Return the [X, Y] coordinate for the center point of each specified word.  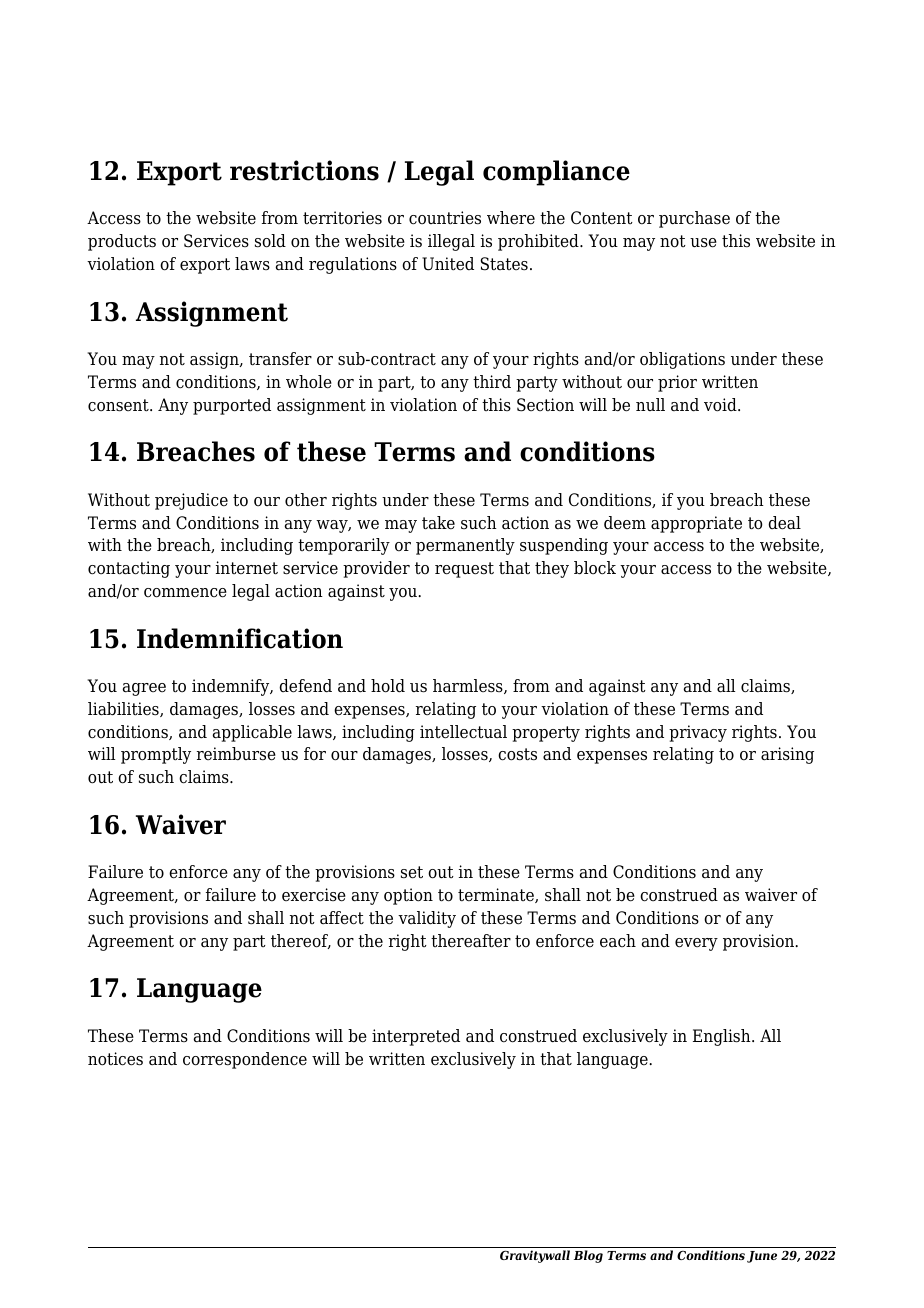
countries [445, 218]
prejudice [191, 501]
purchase [694, 219]
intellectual [463, 732]
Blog [588, 1256]
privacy [698, 733]
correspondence [245, 1060]
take [438, 523]
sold [270, 241]
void [721, 405]
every [696, 944]
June [762, 1257]
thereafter [471, 941]
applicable [252, 733]
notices [115, 1059]
